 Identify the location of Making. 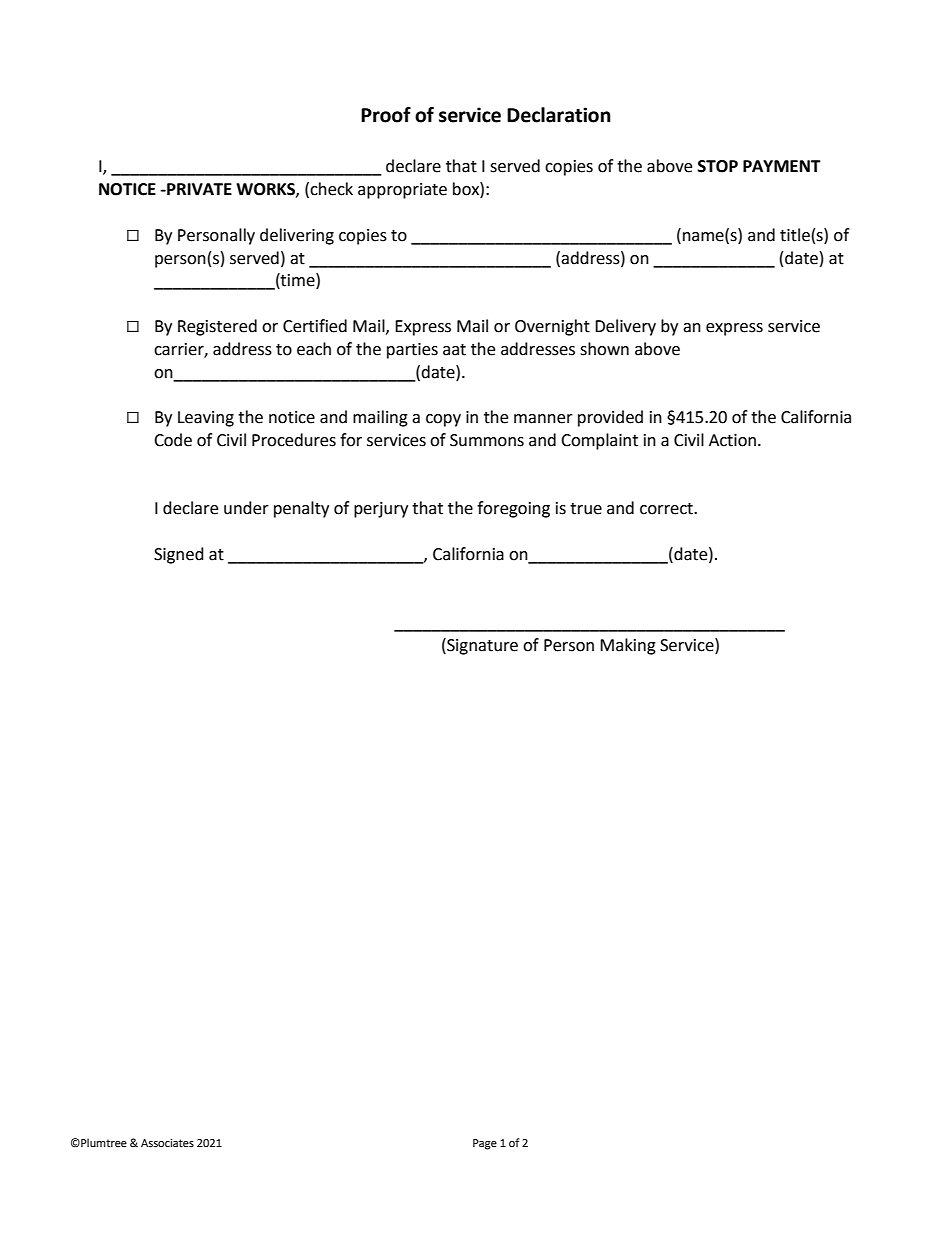
(628, 646).
